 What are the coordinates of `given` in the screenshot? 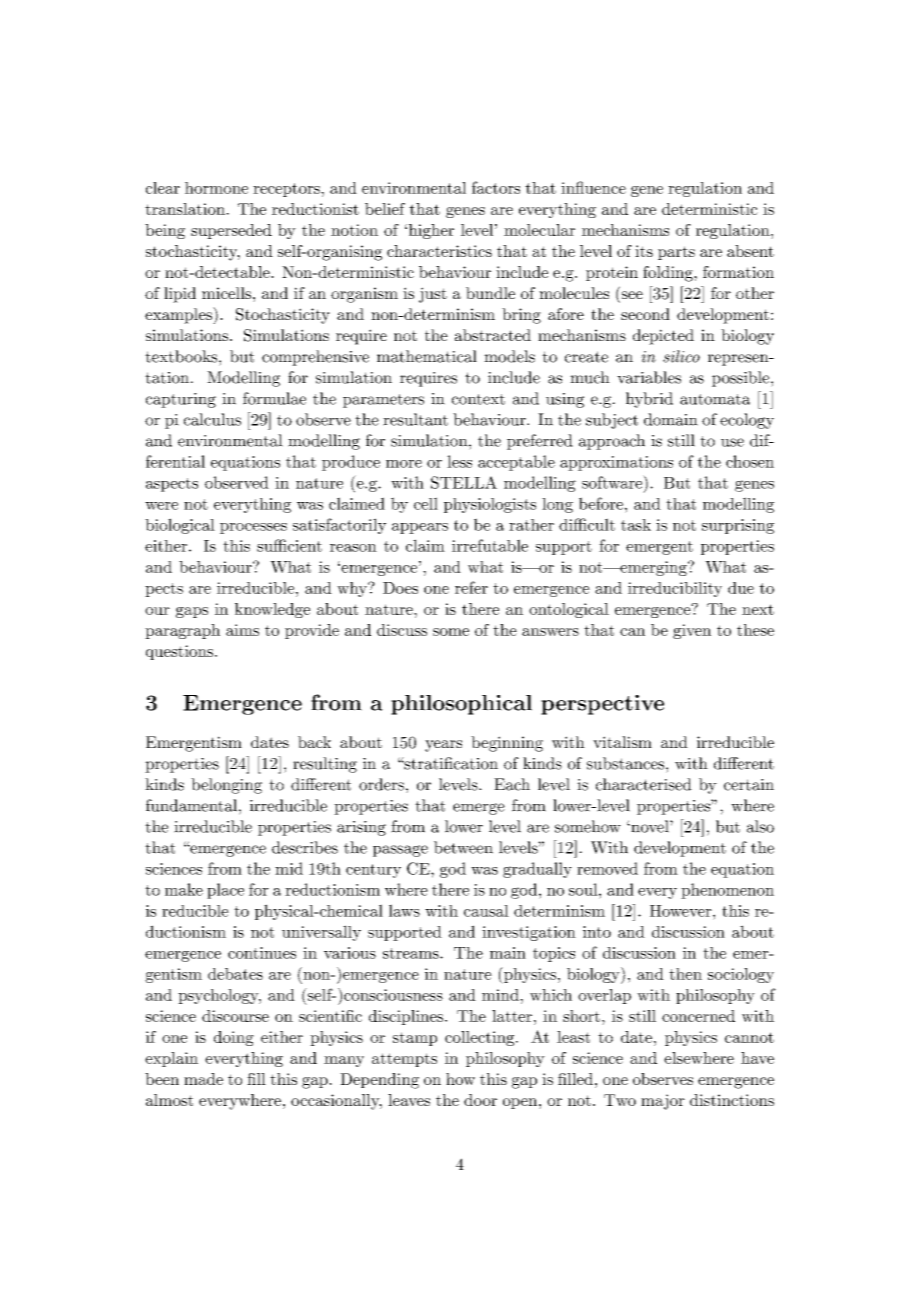 It's located at (692, 631).
